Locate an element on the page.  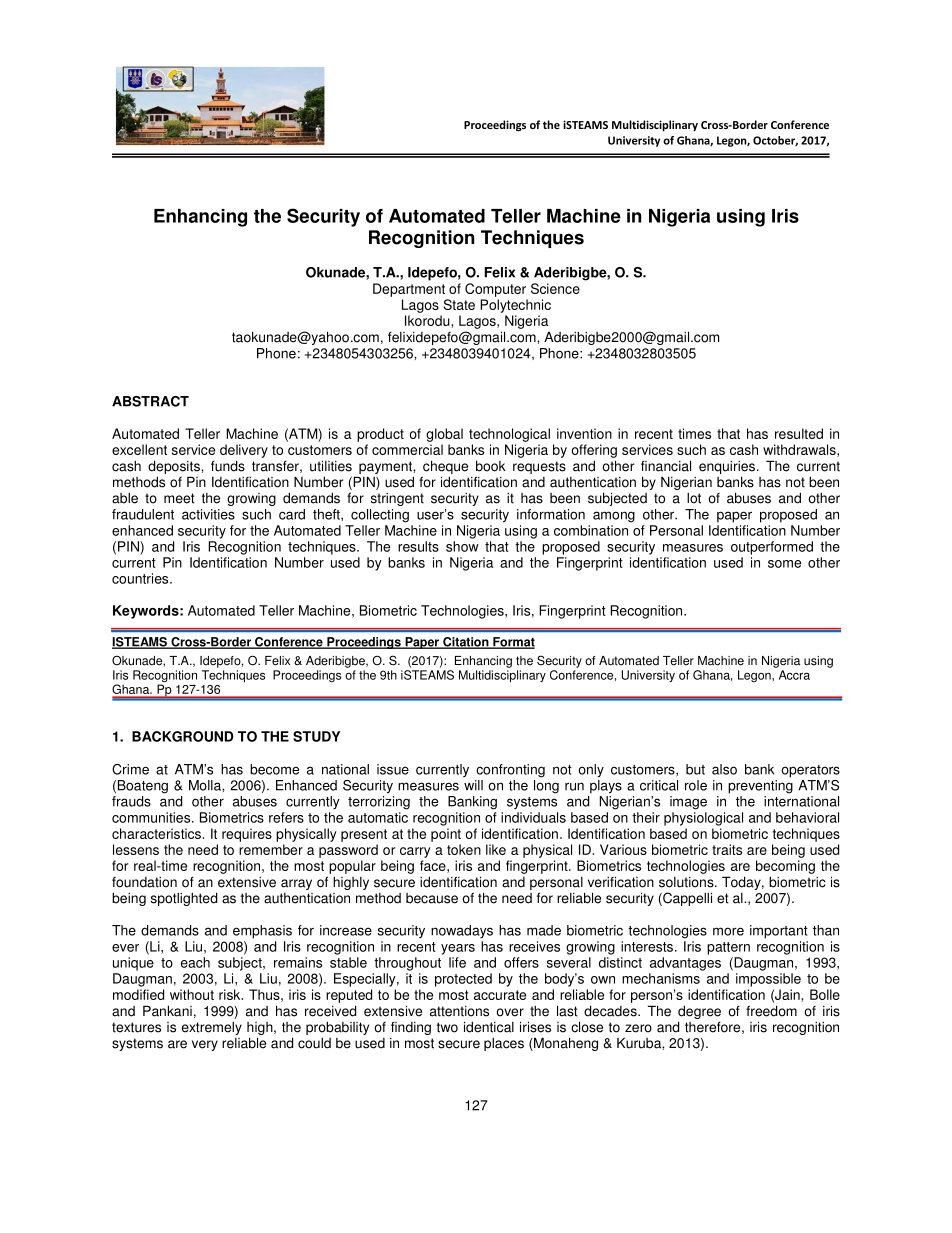
will is located at coordinates (473, 785).
